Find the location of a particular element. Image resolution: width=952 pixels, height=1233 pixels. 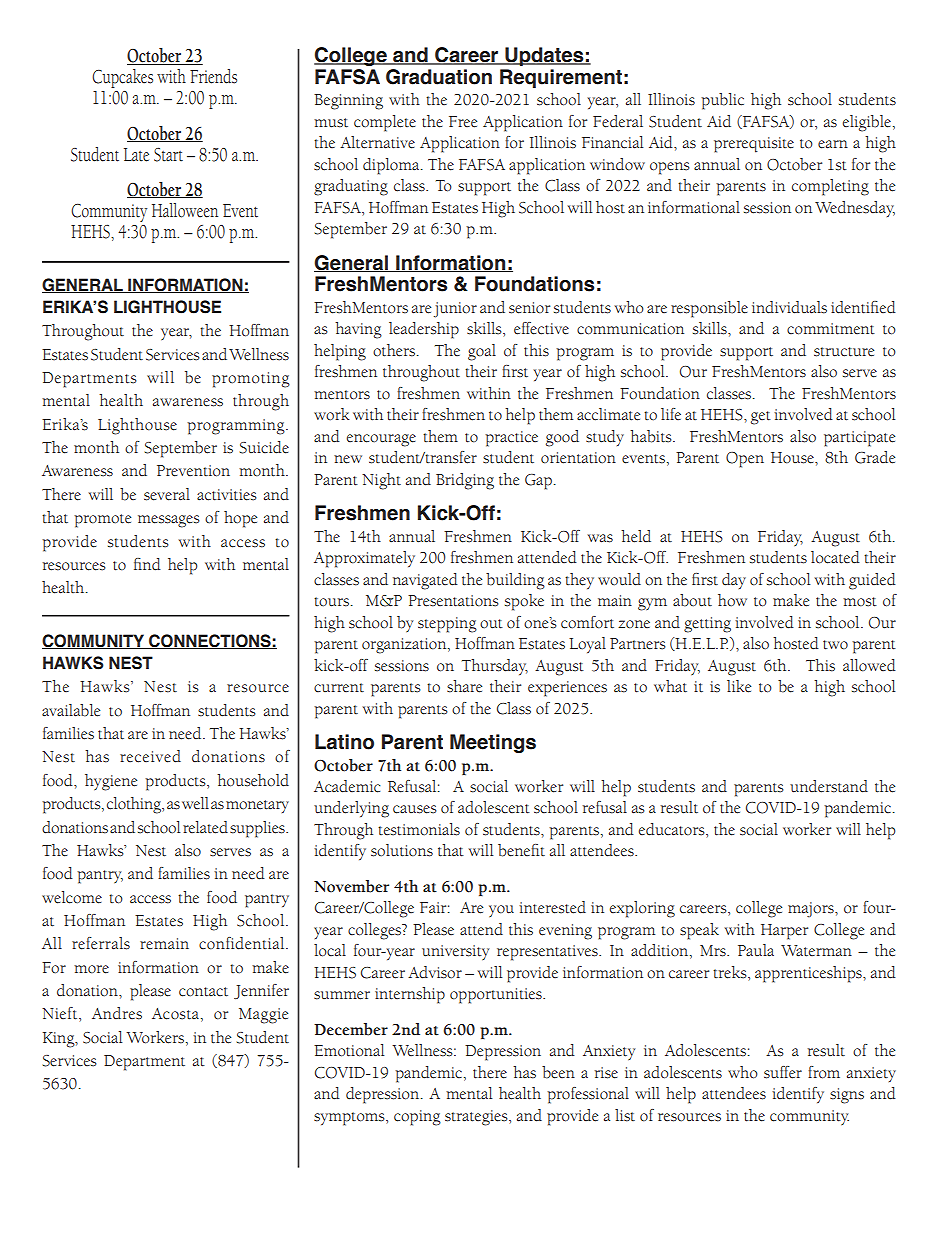

received is located at coordinates (150, 756).
